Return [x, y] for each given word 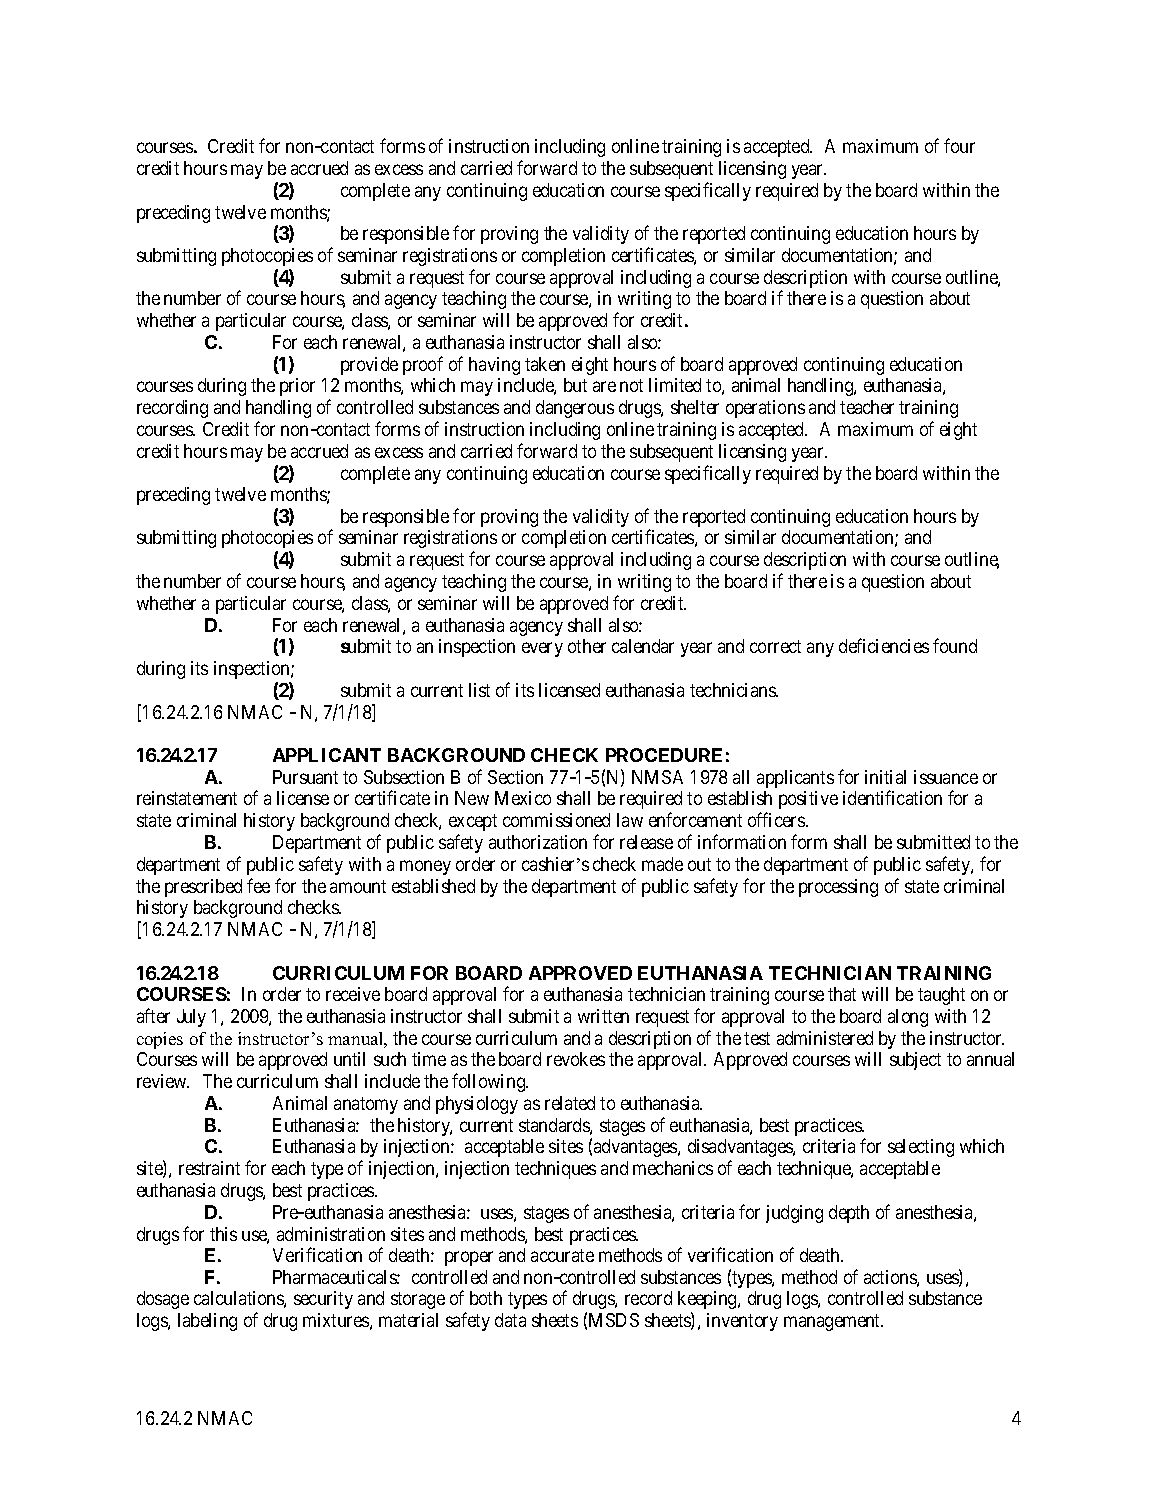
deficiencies [884, 645]
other [587, 646]
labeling [207, 1322]
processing [838, 888]
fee [258, 885]
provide [369, 366]
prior [297, 387]
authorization [538, 842]
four [959, 145]
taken [545, 364]
